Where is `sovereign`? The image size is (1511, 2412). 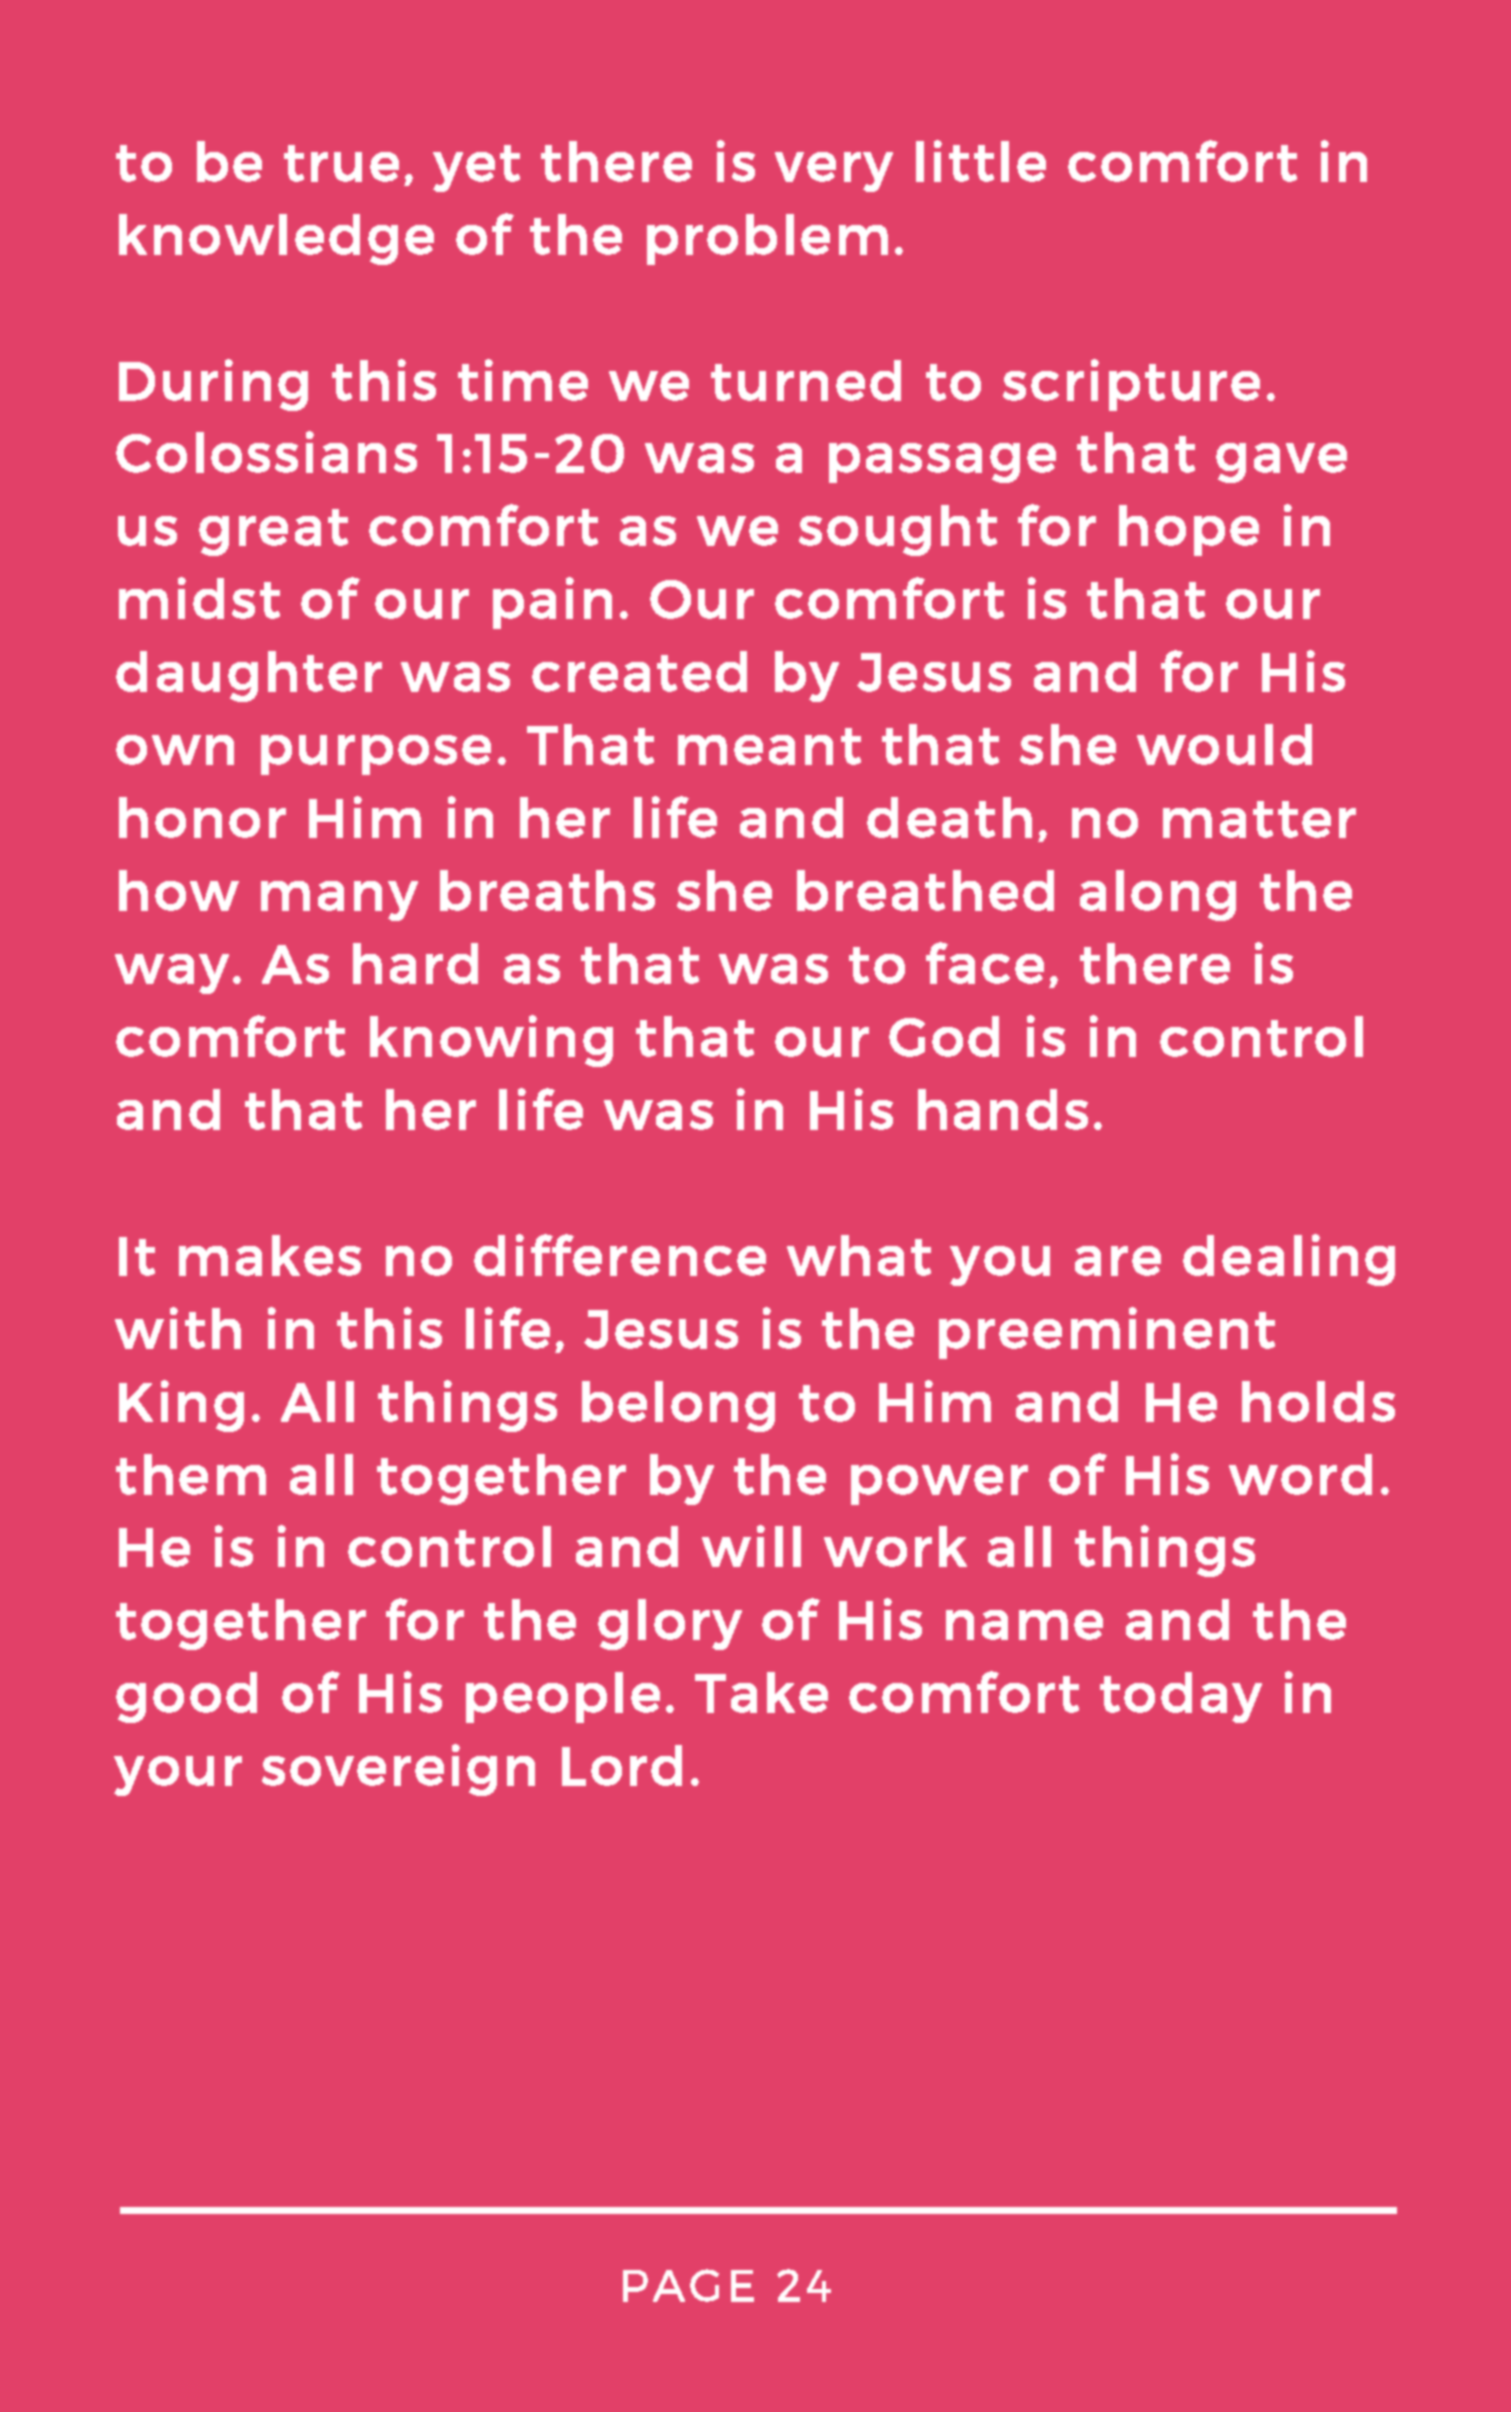
sovereign is located at coordinates (398, 1770).
